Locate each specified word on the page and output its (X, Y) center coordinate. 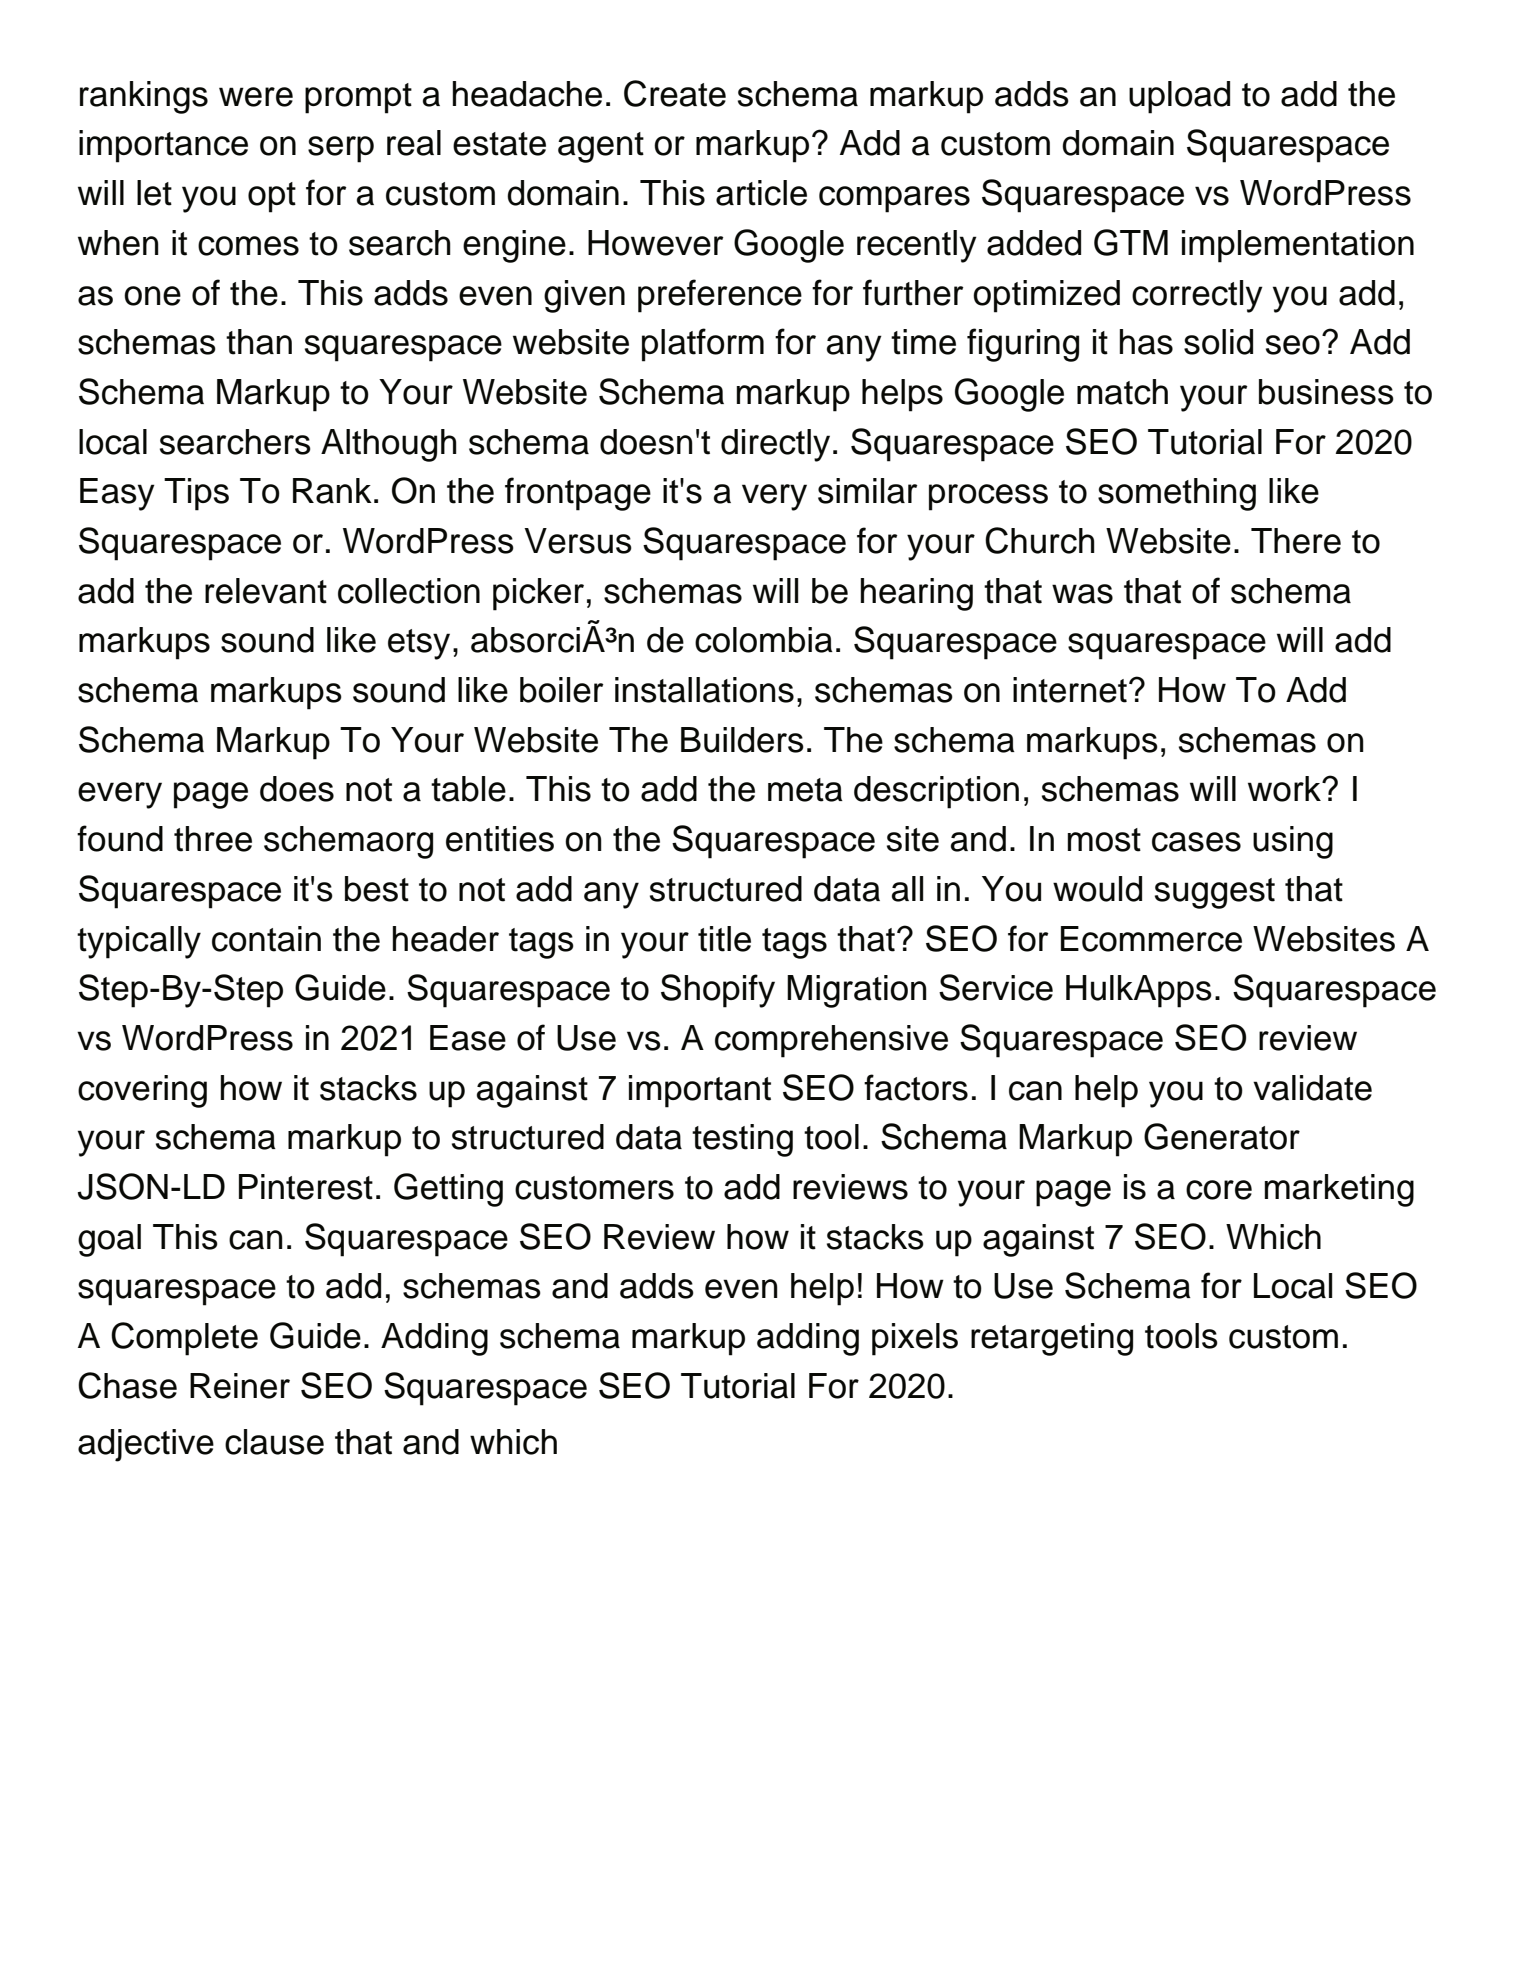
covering (142, 1091)
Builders (742, 740)
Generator (1222, 1136)
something (1177, 494)
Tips (196, 494)
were (256, 97)
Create (675, 93)
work (1285, 789)
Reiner (240, 1386)
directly (775, 445)
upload (1179, 97)
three (213, 839)
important (700, 1091)
